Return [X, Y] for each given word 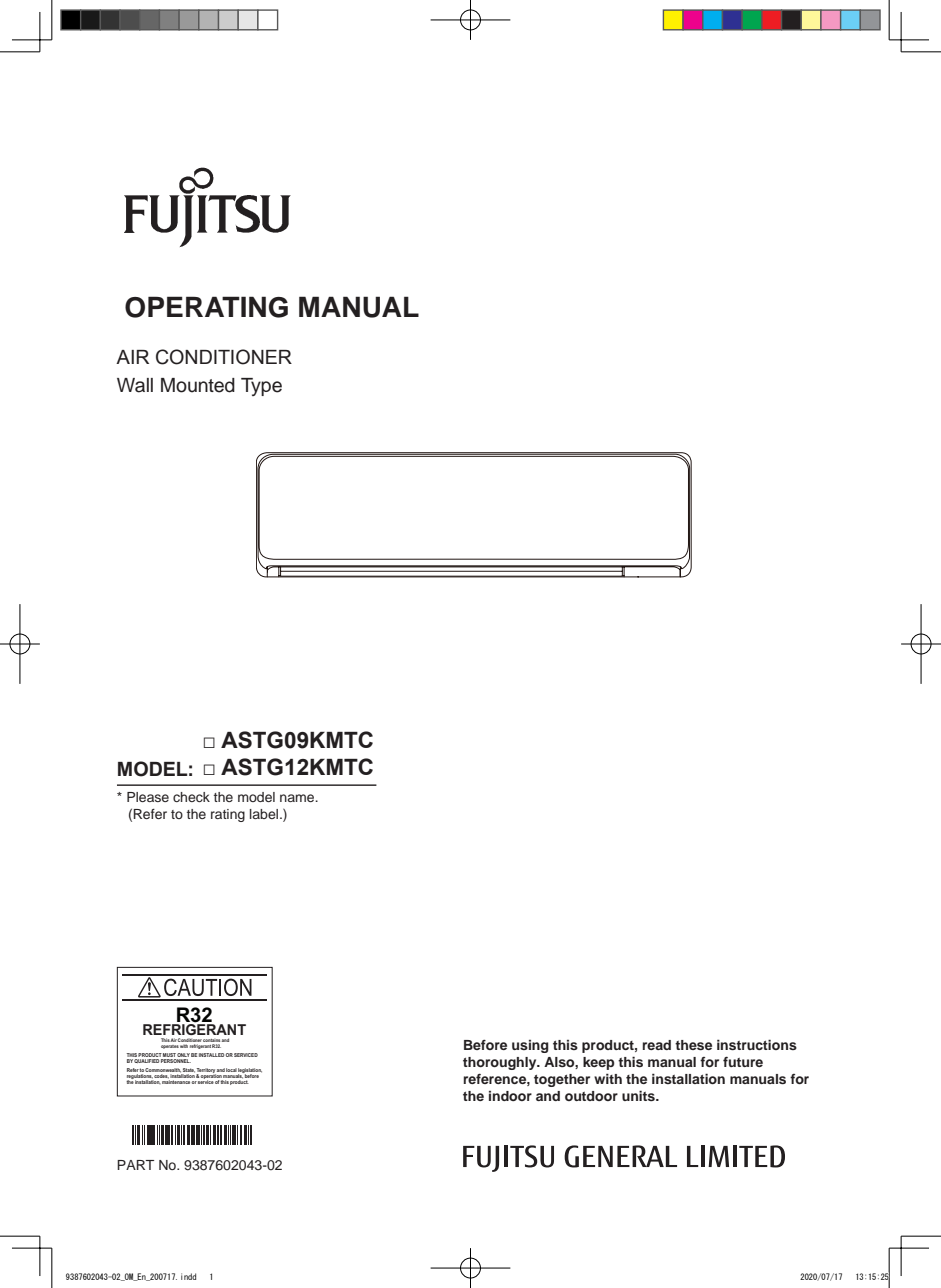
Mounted [198, 385]
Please [148, 797]
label [265, 814]
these [693, 1045]
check [191, 797]
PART [135, 1165]
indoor [510, 1096]
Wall [135, 385]
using [530, 1046]
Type [261, 387]
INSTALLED [211, 1055]
